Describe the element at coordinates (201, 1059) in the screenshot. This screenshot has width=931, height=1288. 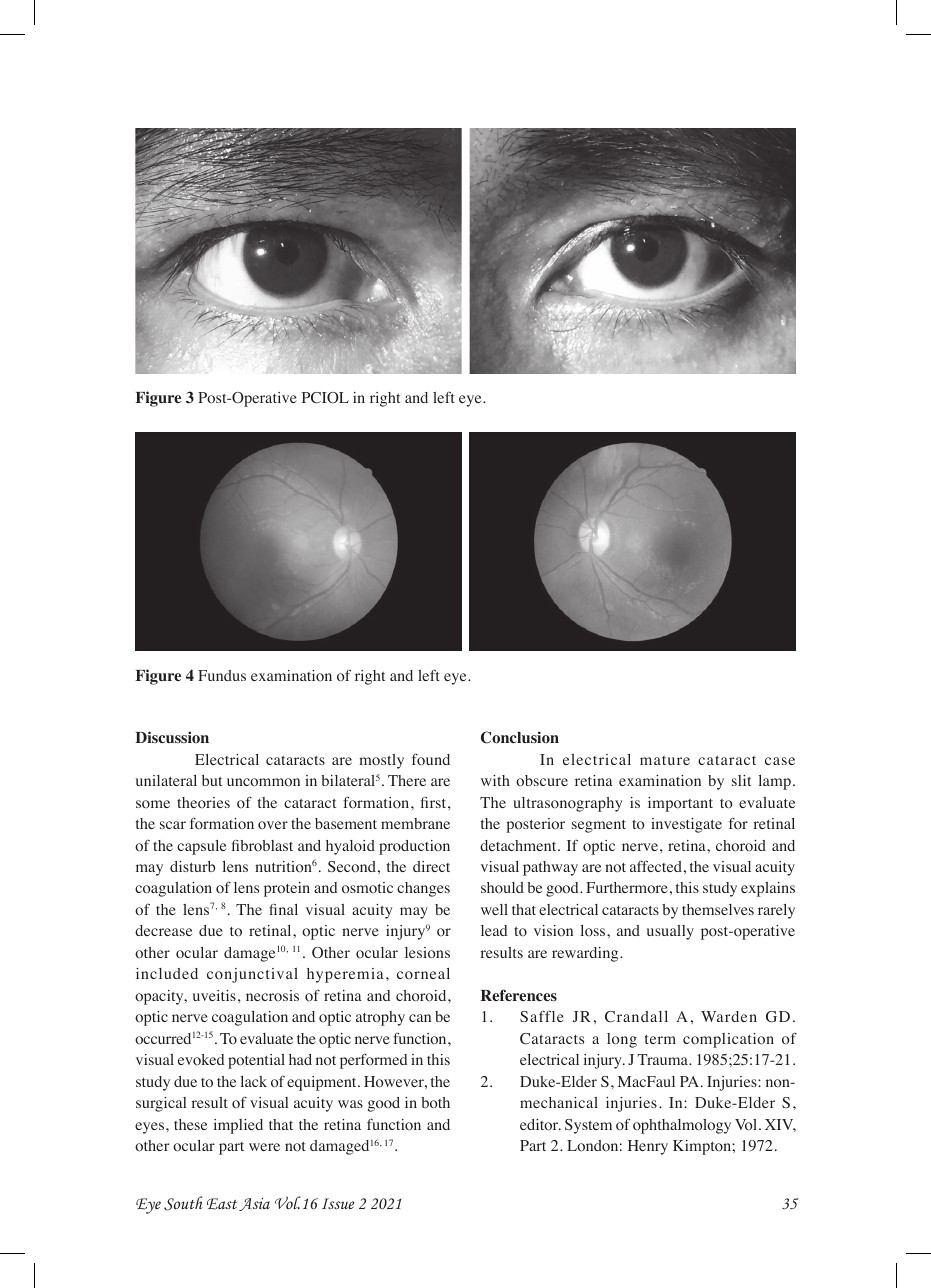
I see `evoked` at that location.
